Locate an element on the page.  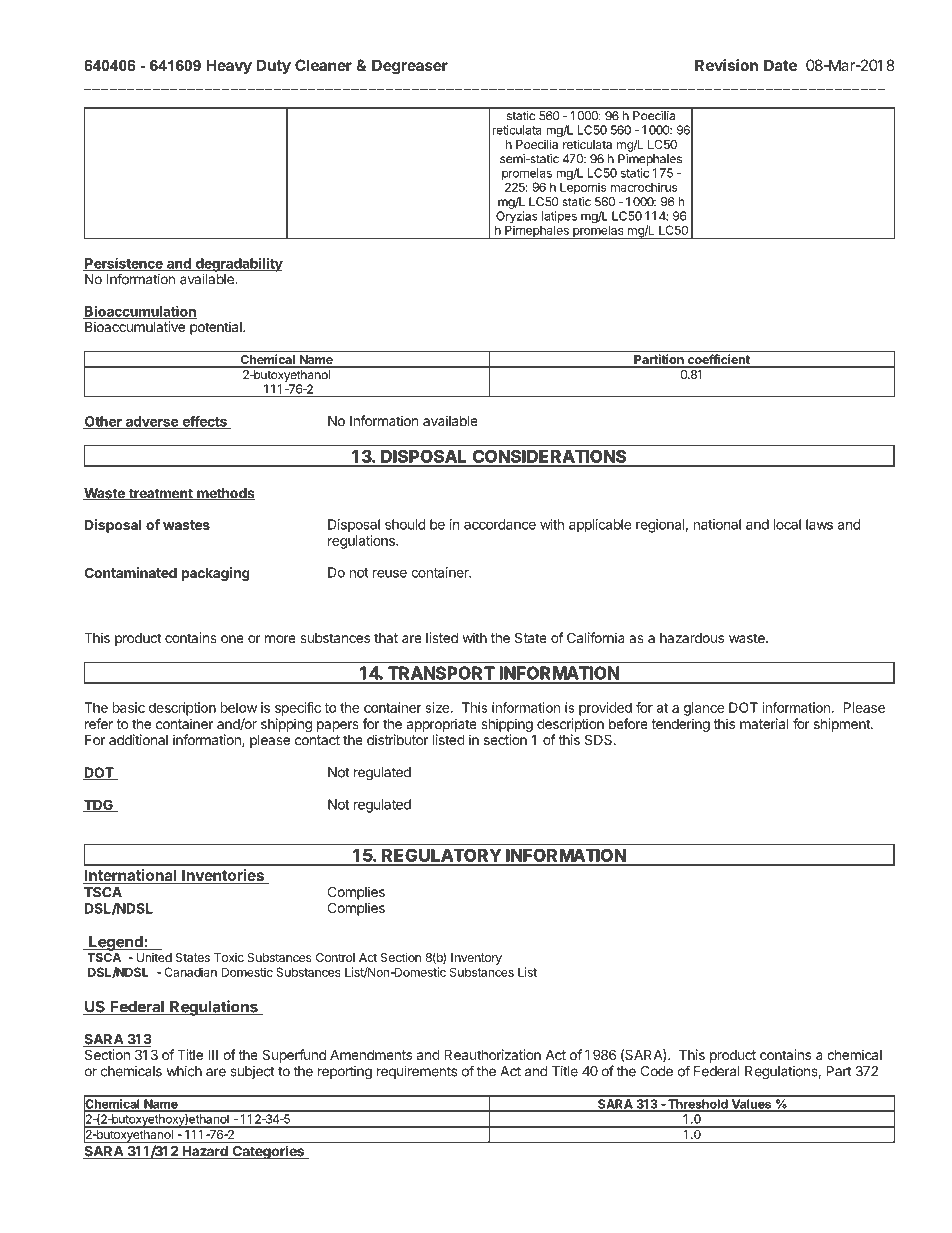
local is located at coordinates (787, 524).
